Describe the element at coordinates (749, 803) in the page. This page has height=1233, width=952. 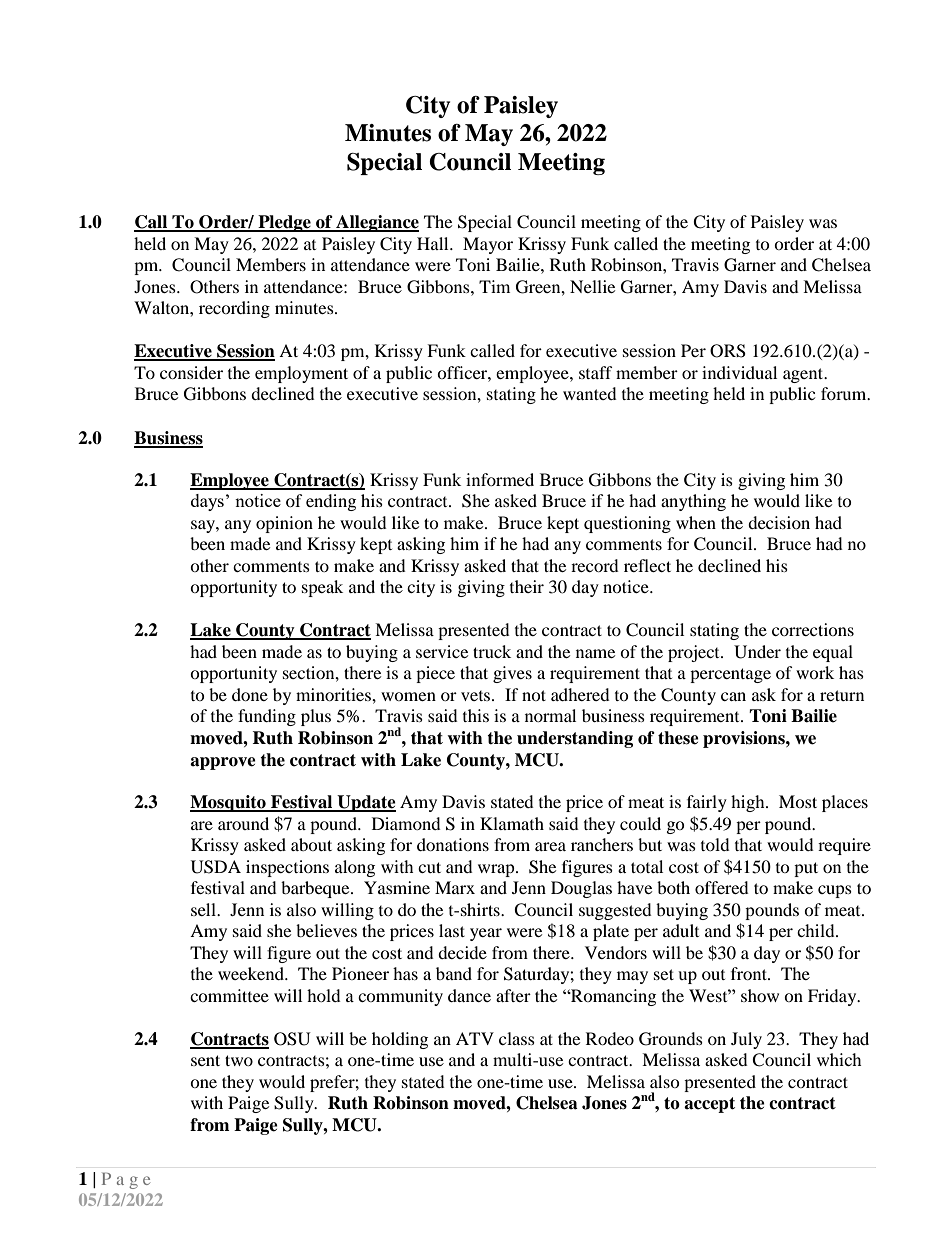
I see `high` at that location.
